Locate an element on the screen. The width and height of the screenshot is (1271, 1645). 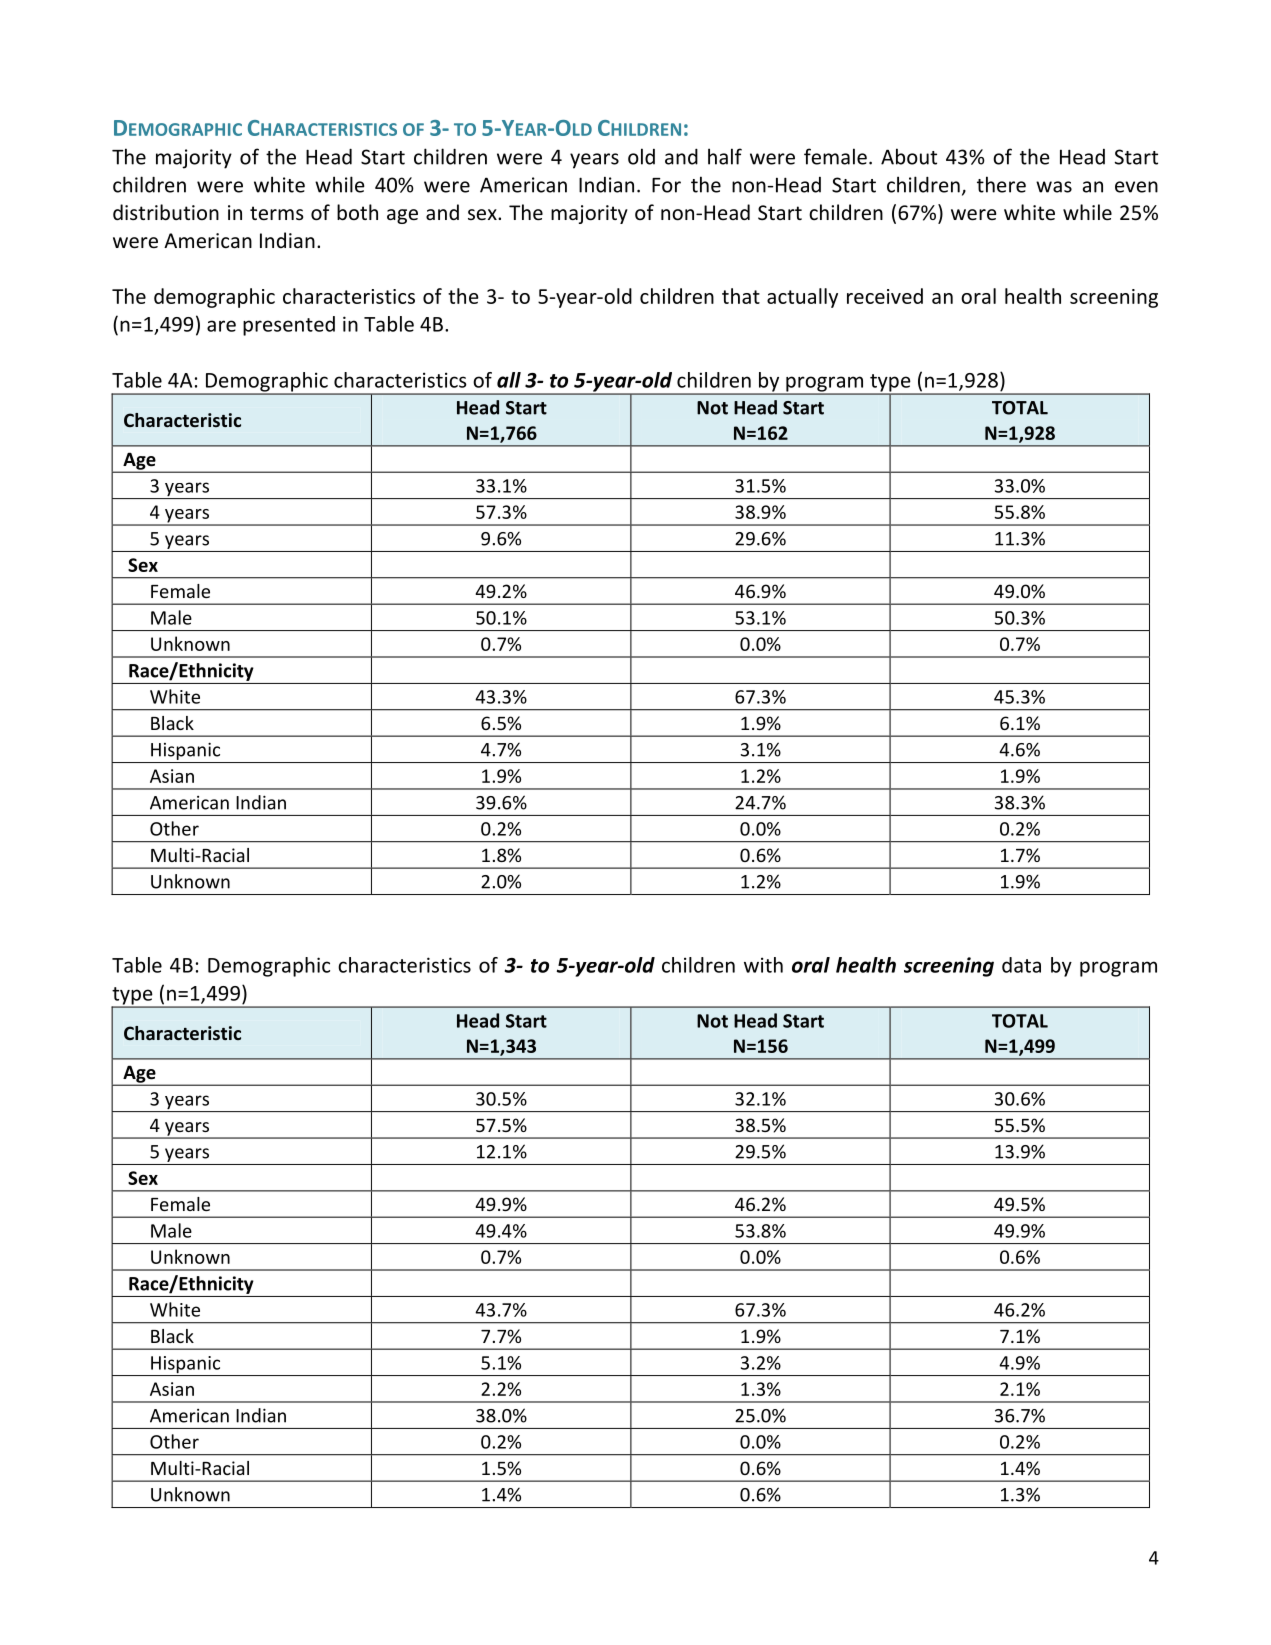
presented is located at coordinates (289, 326).
